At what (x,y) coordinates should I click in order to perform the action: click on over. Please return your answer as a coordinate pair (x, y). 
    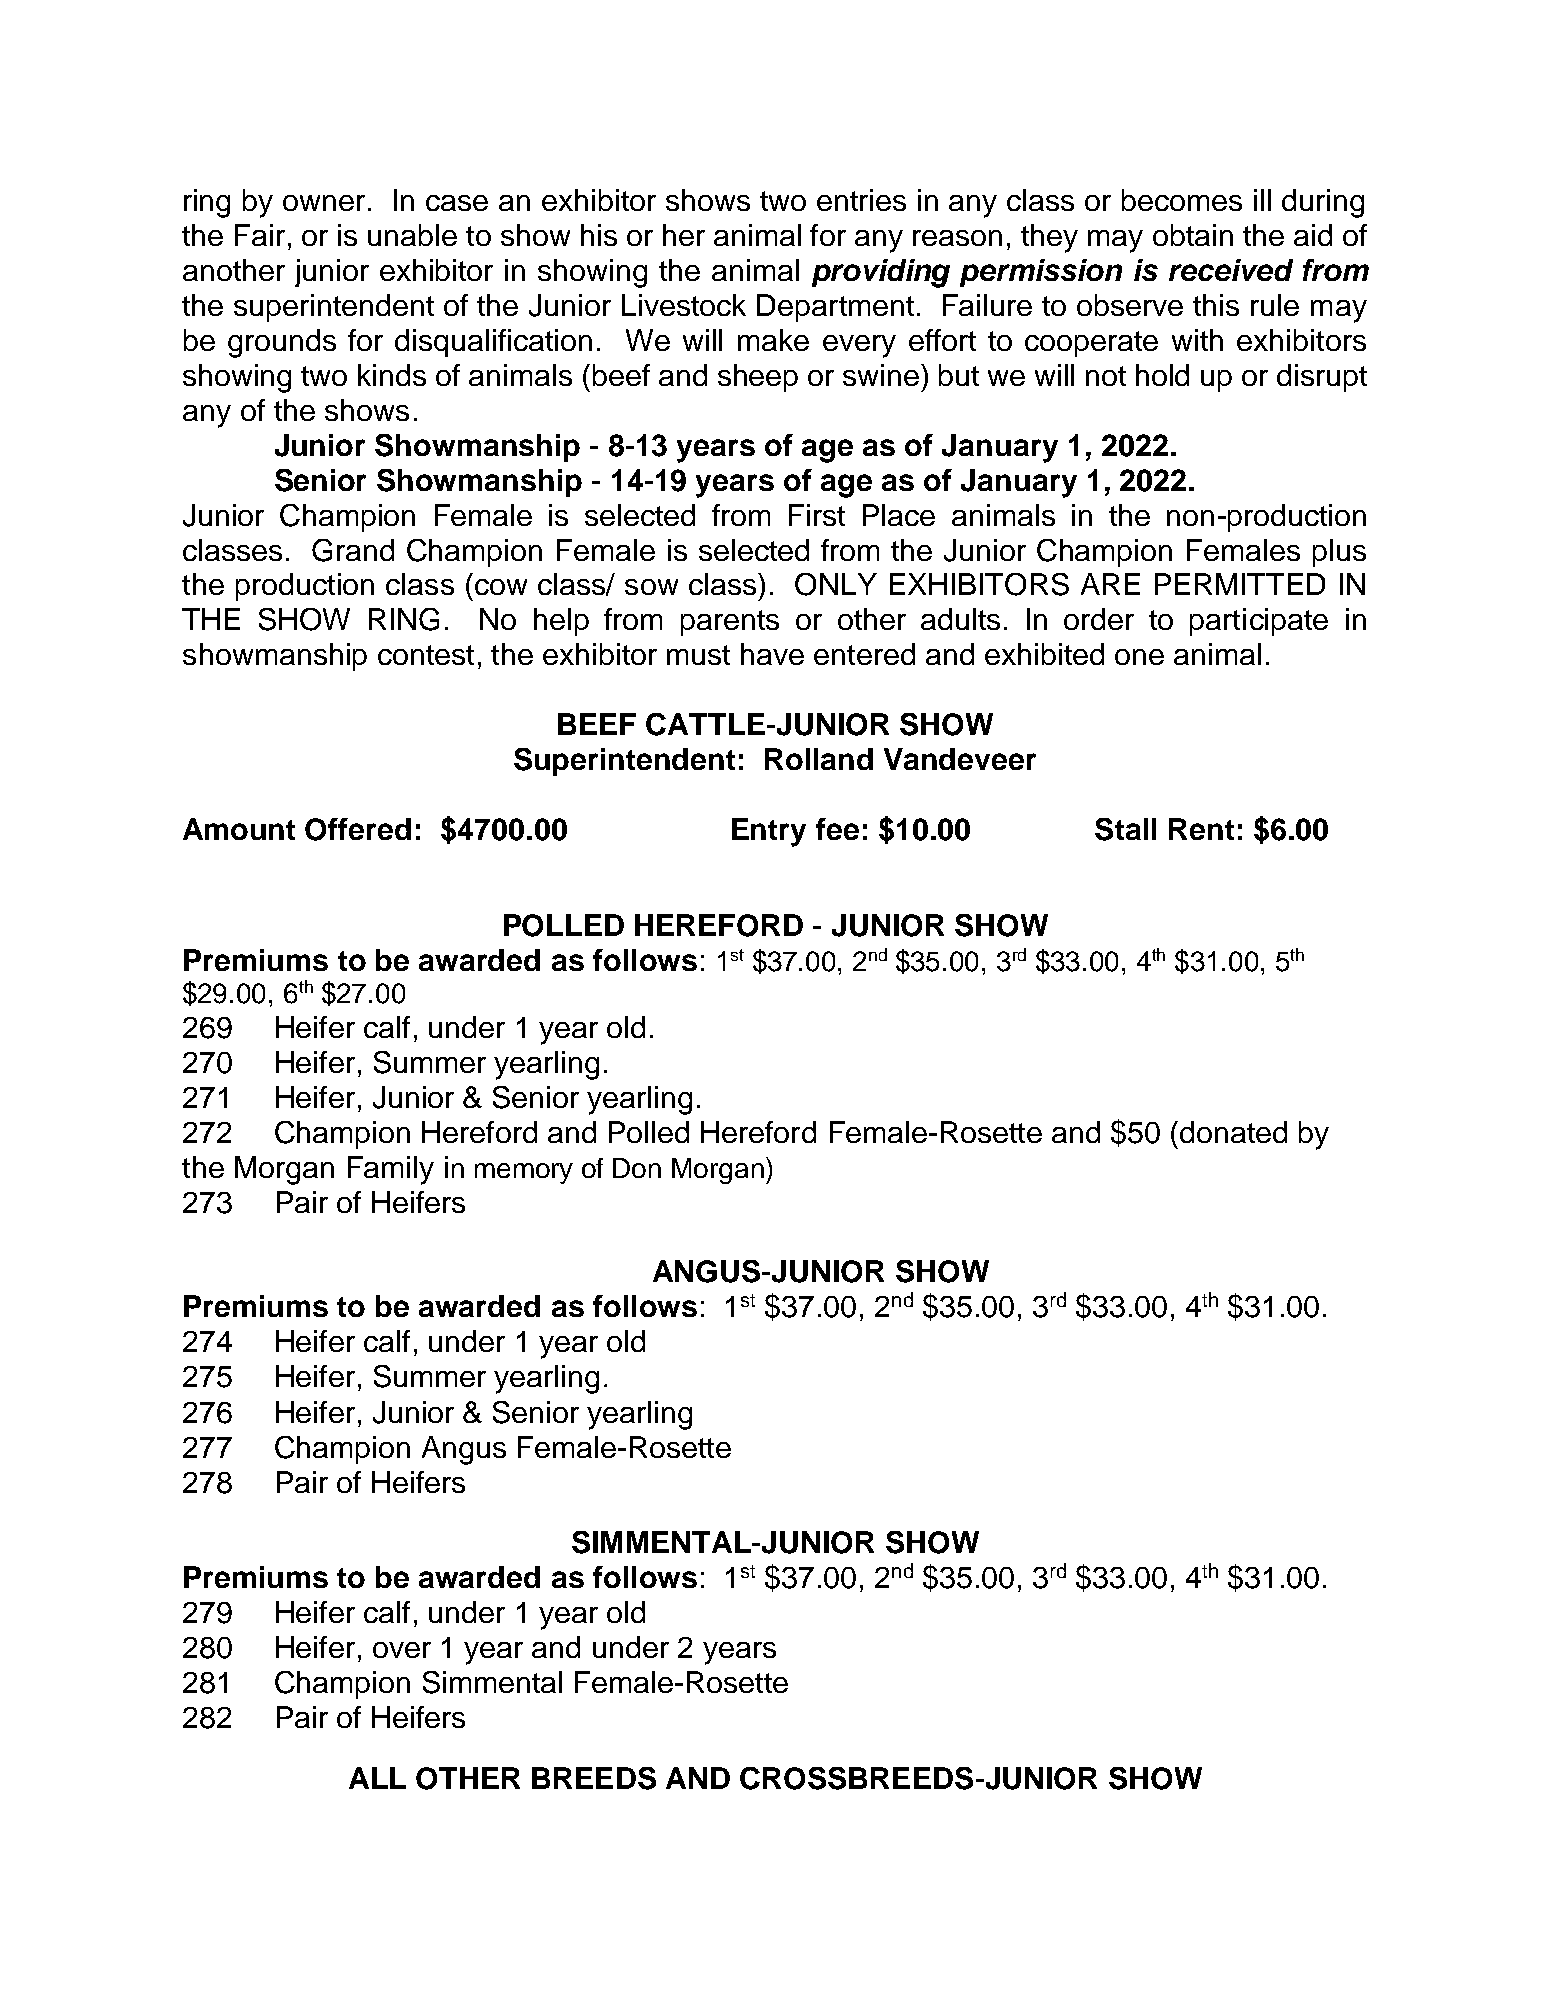
    Looking at the image, I should click on (402, 1650).
